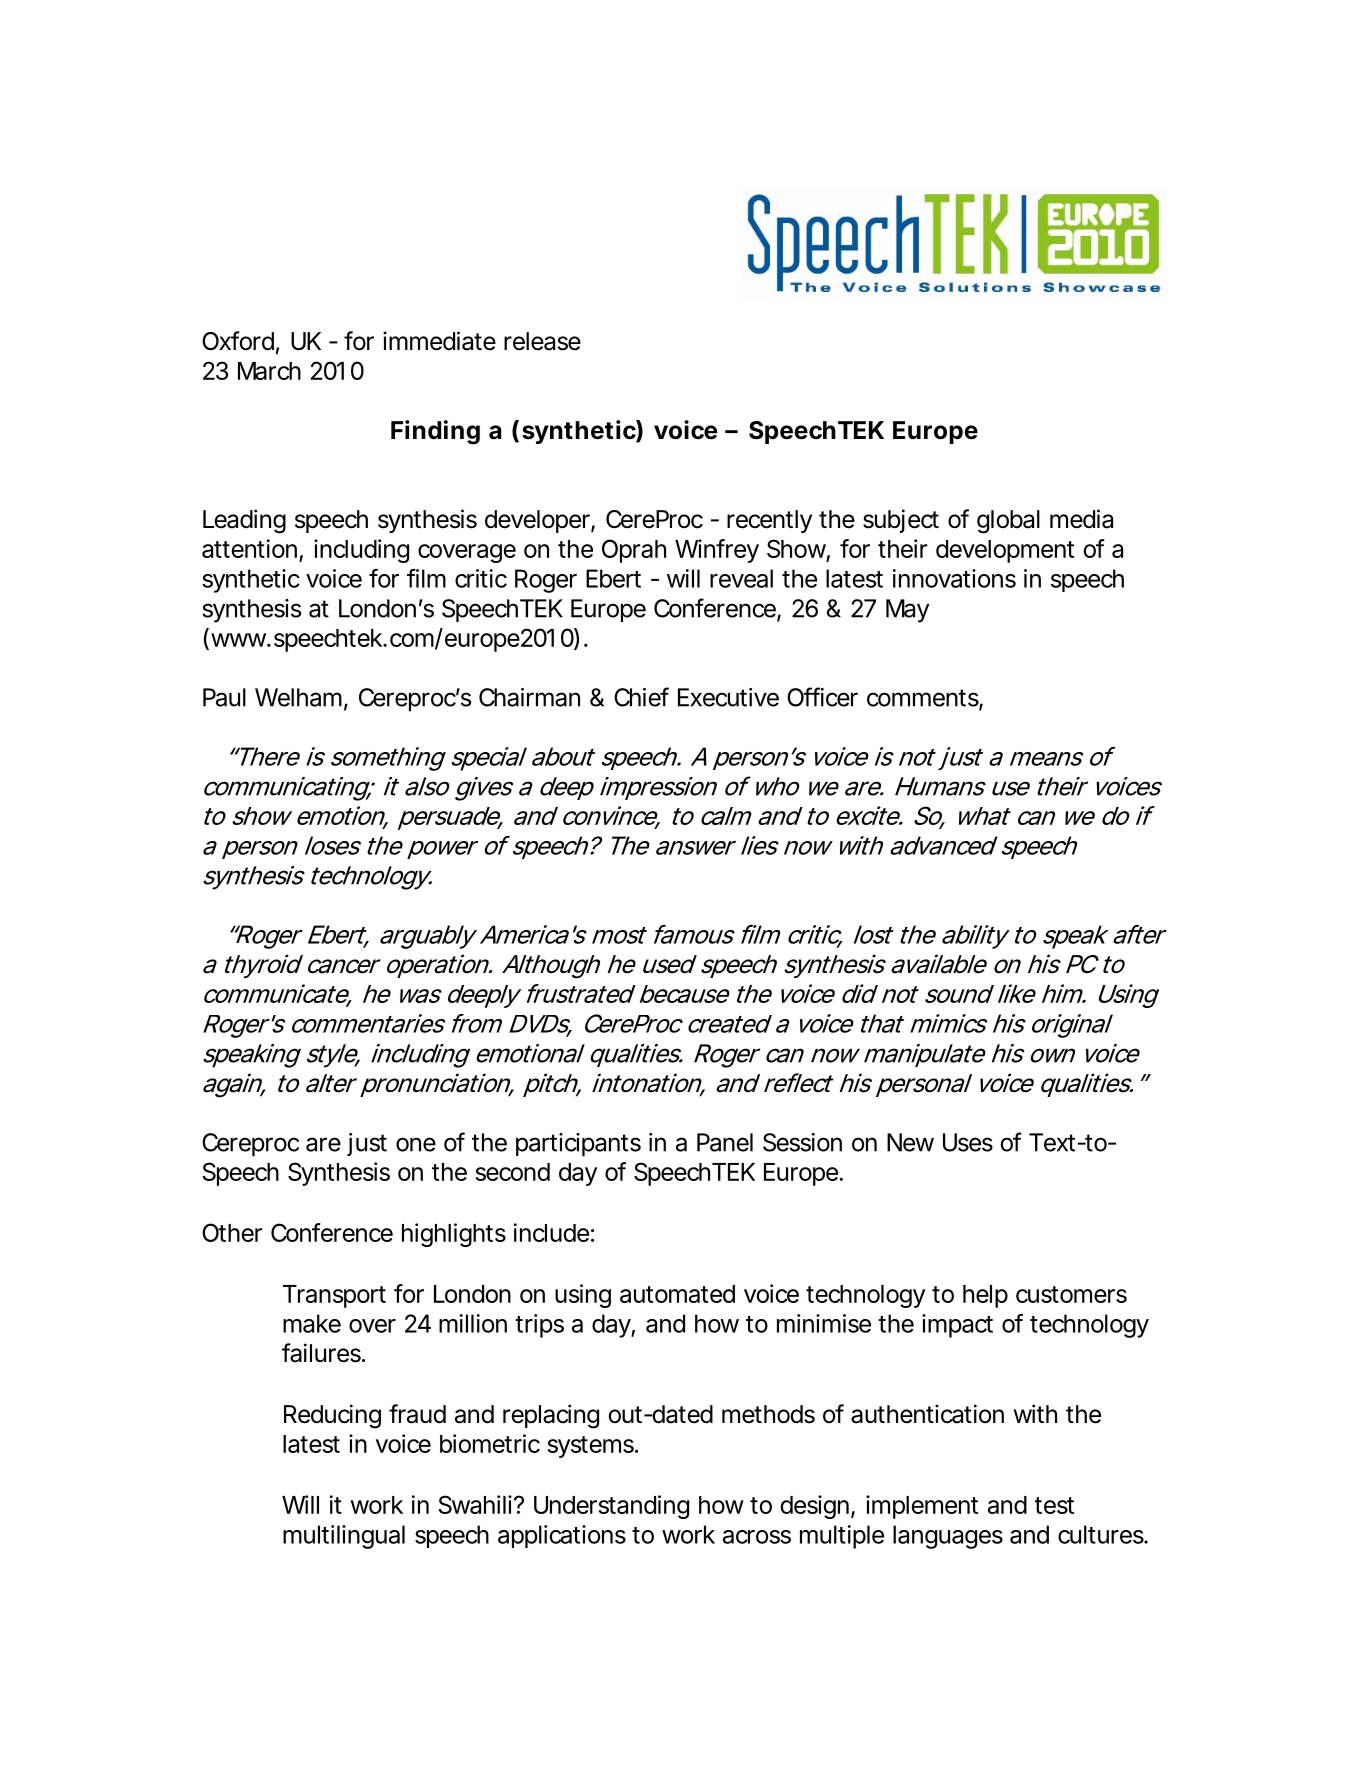  What do you see at coordinates (968, 1142) in the image?
I see `Uses` at bounding box center [968, 1142].
